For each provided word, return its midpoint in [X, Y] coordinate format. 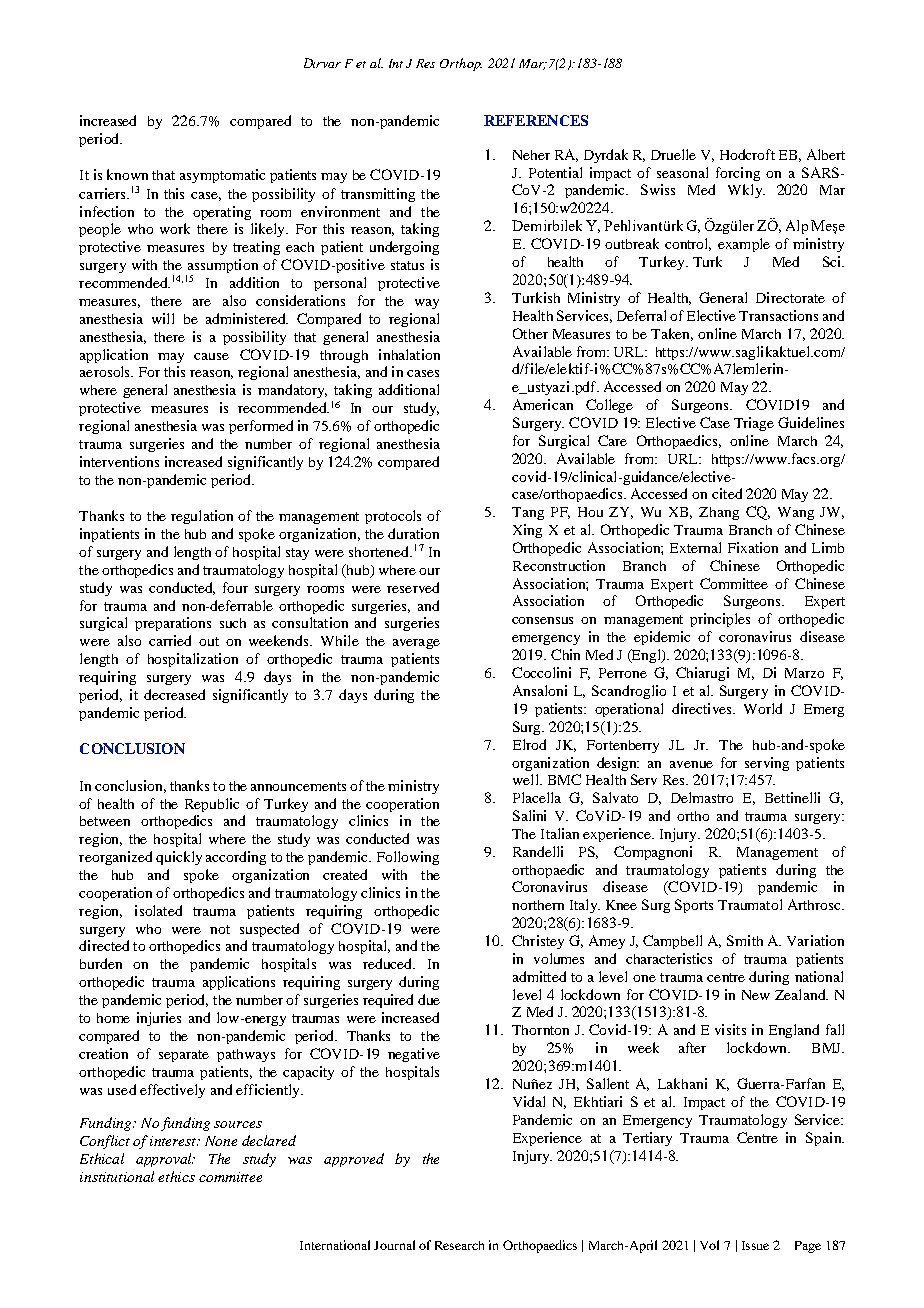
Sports [694, 906]
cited [727, 493]
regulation [202, 517]
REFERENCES [536, 120]
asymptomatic [222, 176]
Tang [528, 513]
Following [408, 858]
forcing [738, 174]
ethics [176, 1176]
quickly [179, 858]
